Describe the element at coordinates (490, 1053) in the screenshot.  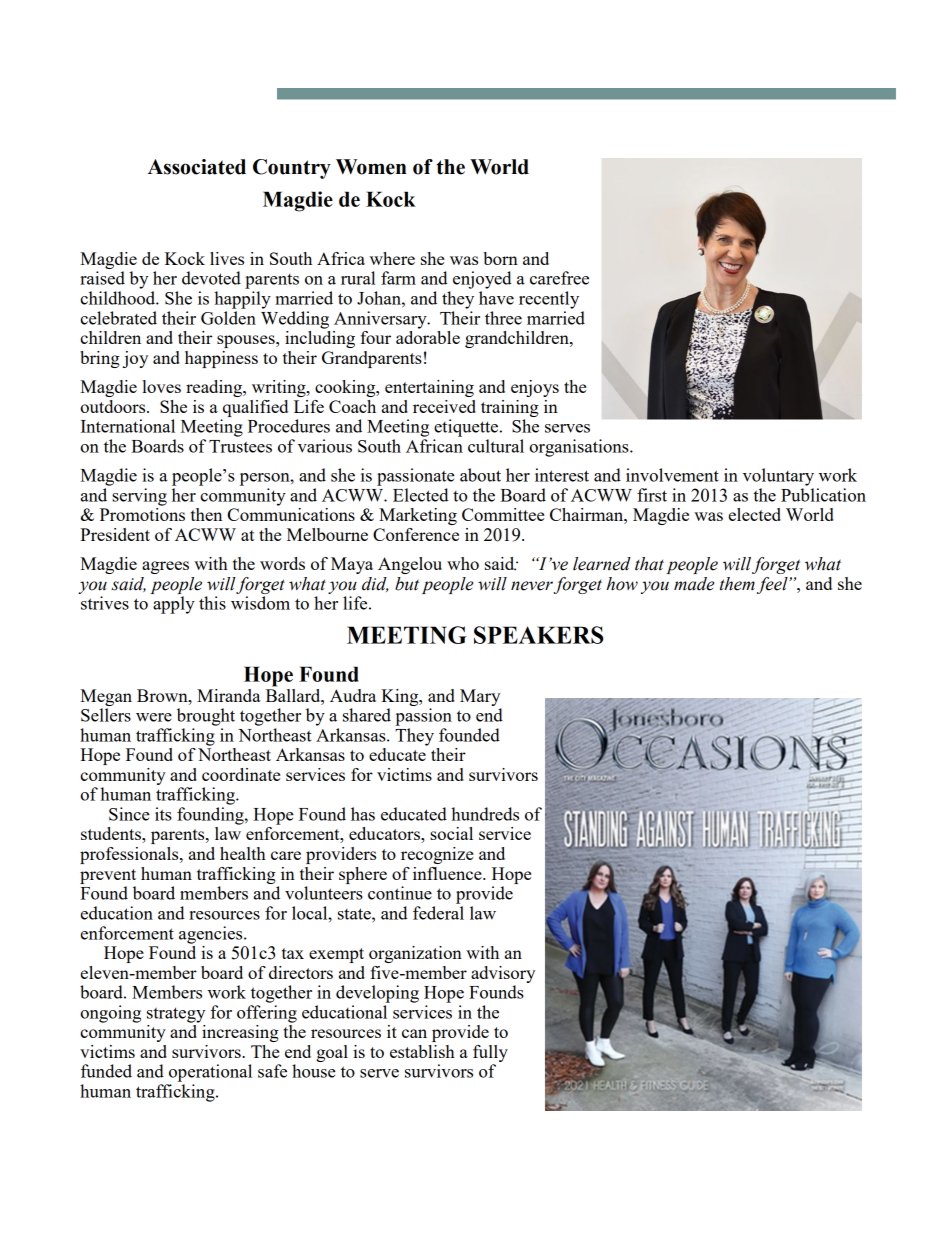
I see `fully` at that location.
